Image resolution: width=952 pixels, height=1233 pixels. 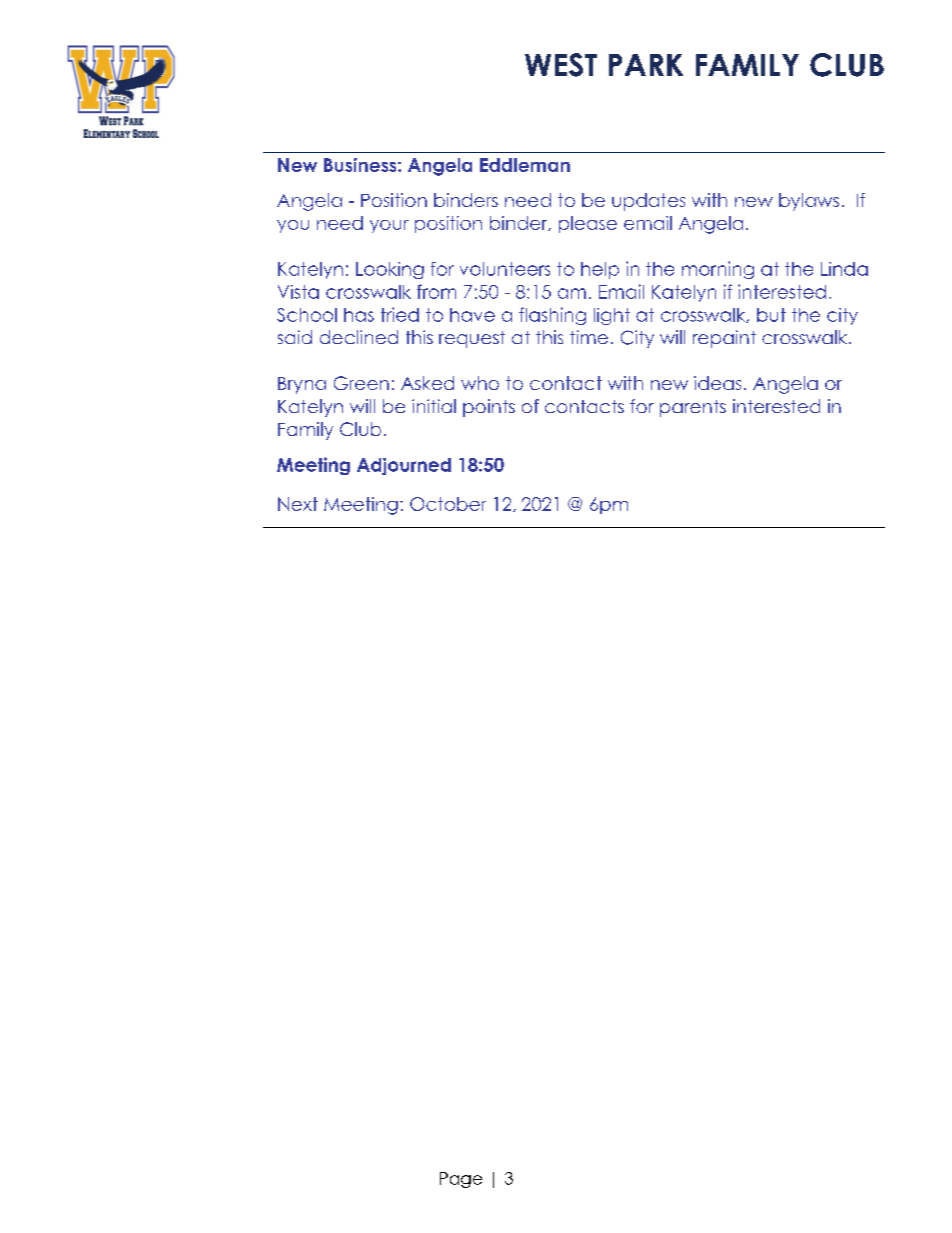 I want to click on parents, so click(x=693, y=408).
